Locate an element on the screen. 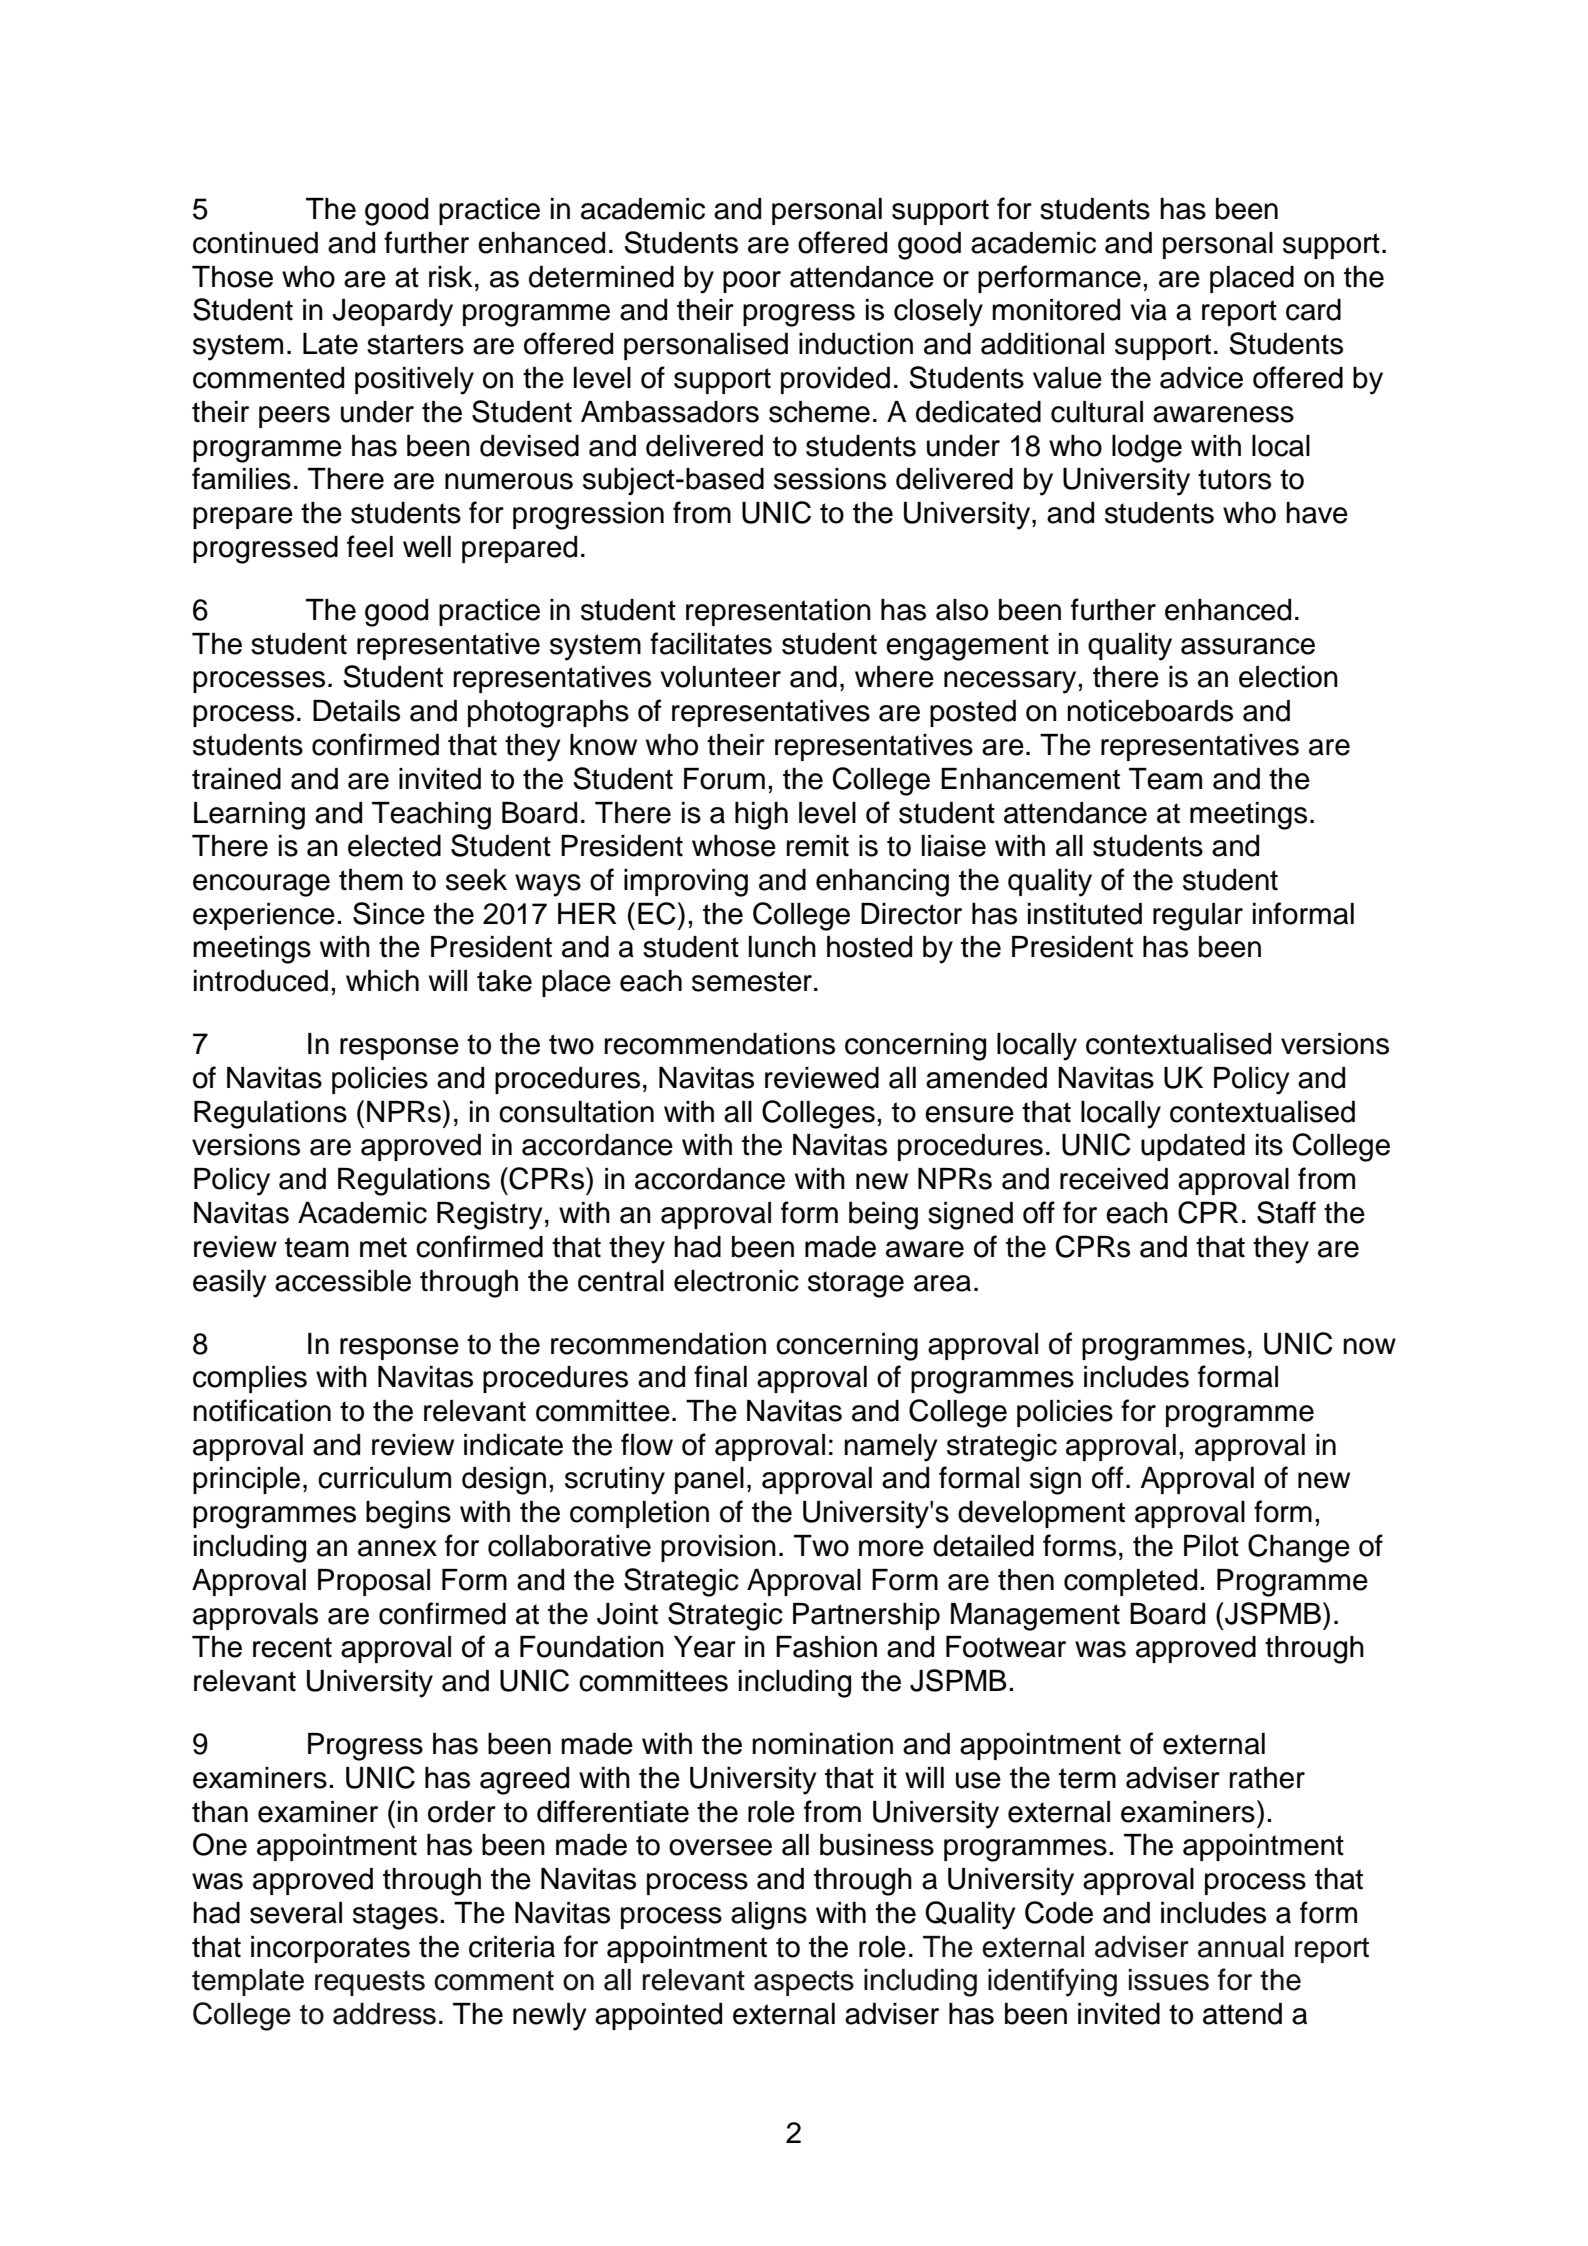 This screenshot has width=1588, height=2246. being is located at coordinates (883, 1216).
